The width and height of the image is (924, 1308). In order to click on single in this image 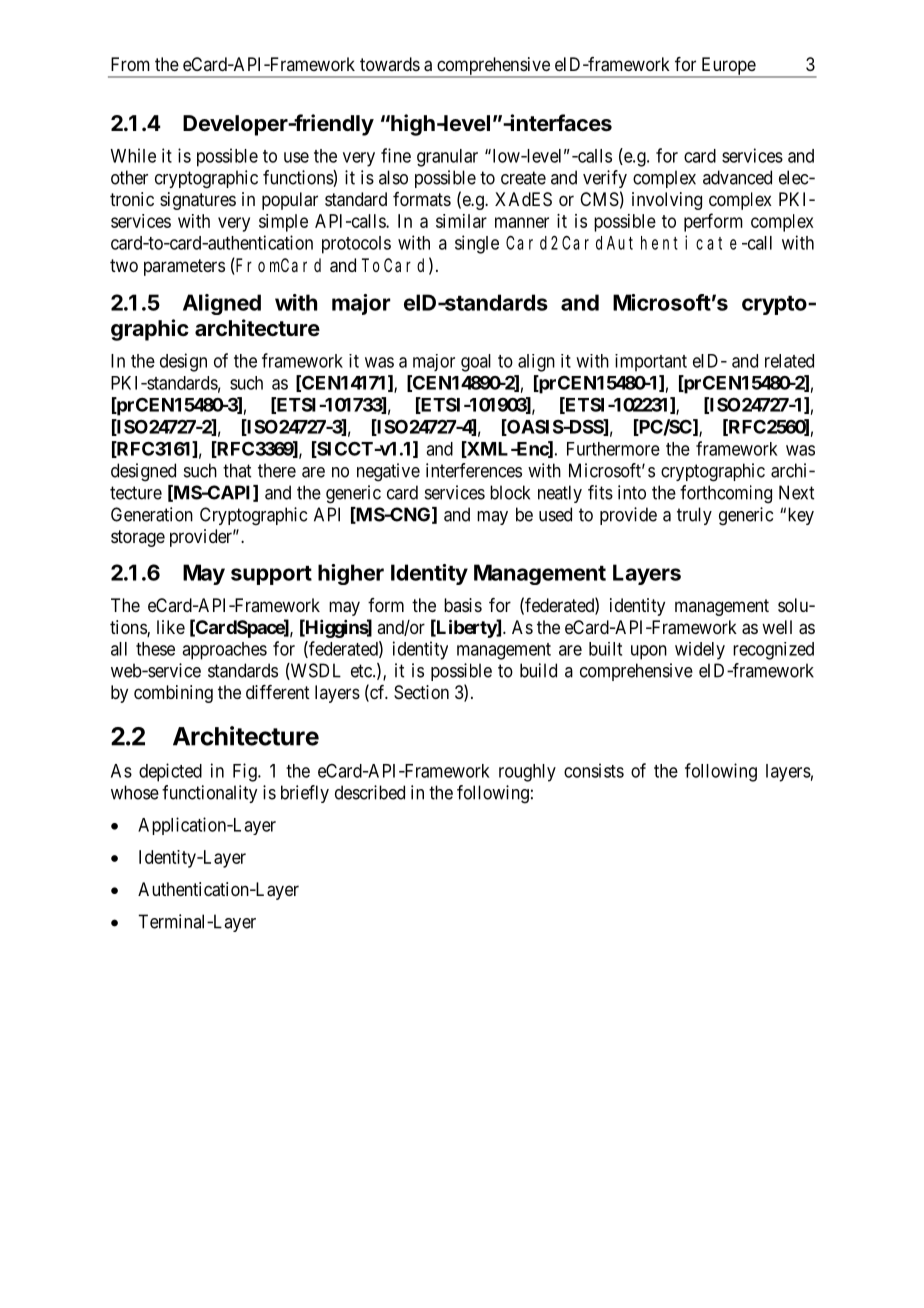, I will do `click(477, 244)`.
